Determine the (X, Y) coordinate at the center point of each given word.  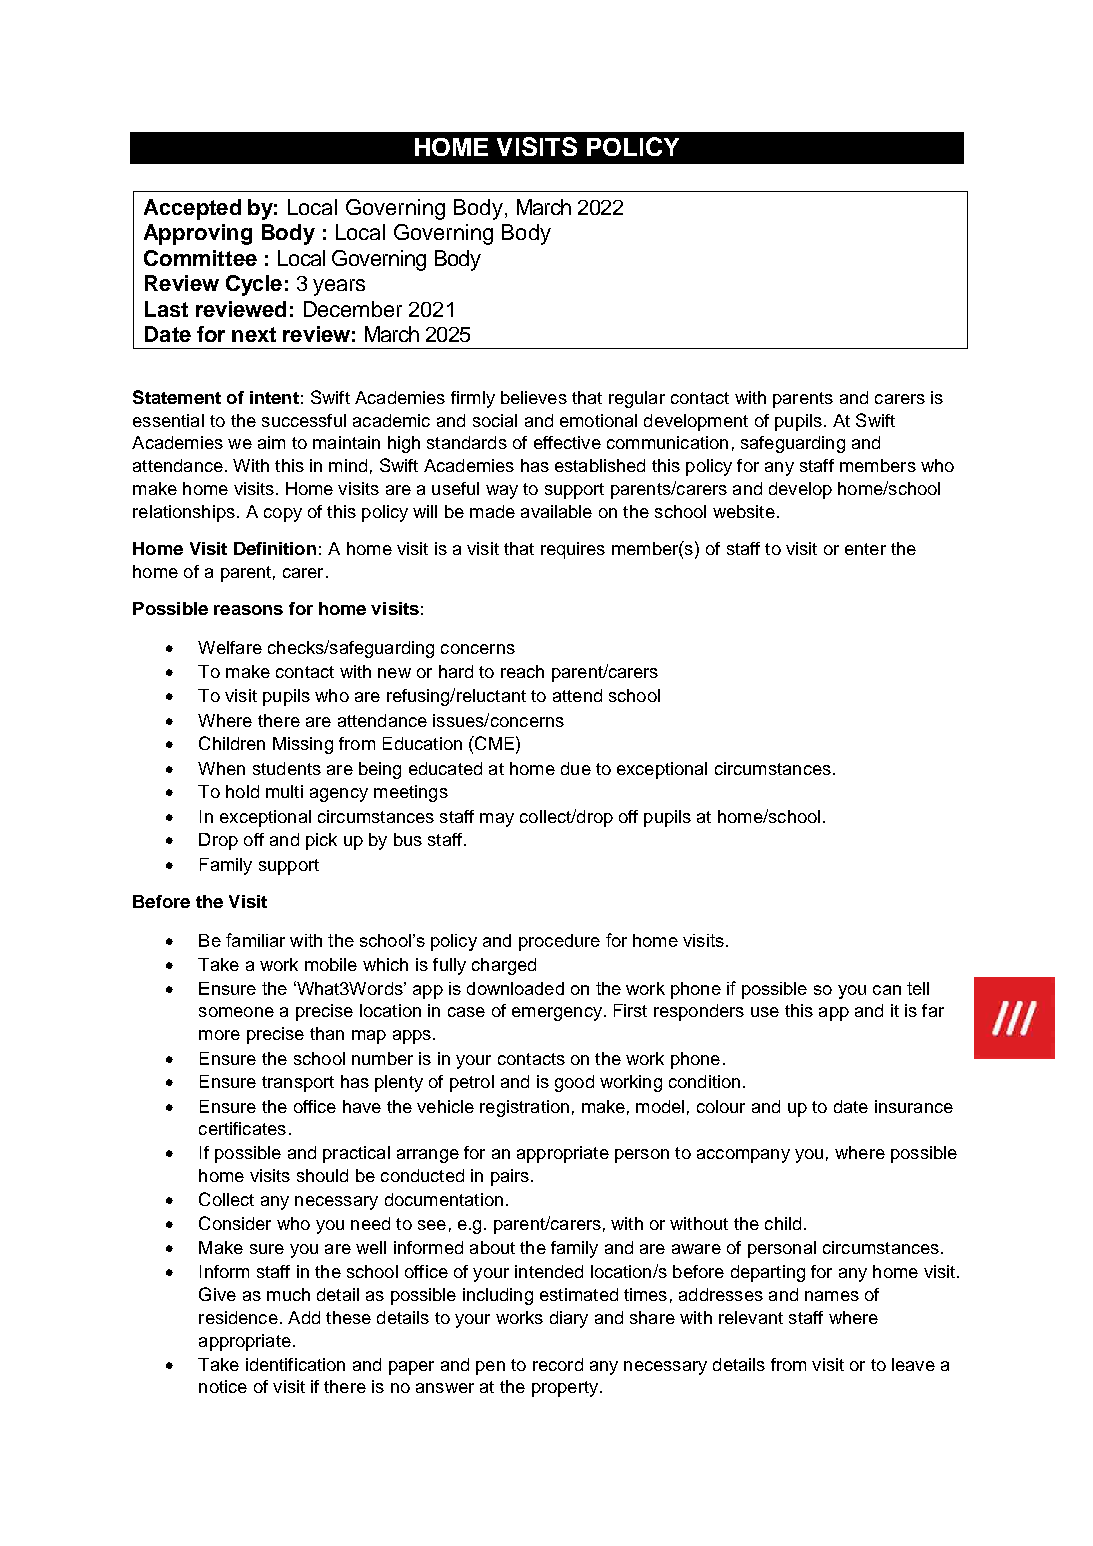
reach (522, 671)
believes (534, 397)
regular (637, 399)
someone (236, 1012)
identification (295, 1364)
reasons (248, 610)
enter (865, 549)
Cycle (254, 285)
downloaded (515, 988)
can (887, 990)
